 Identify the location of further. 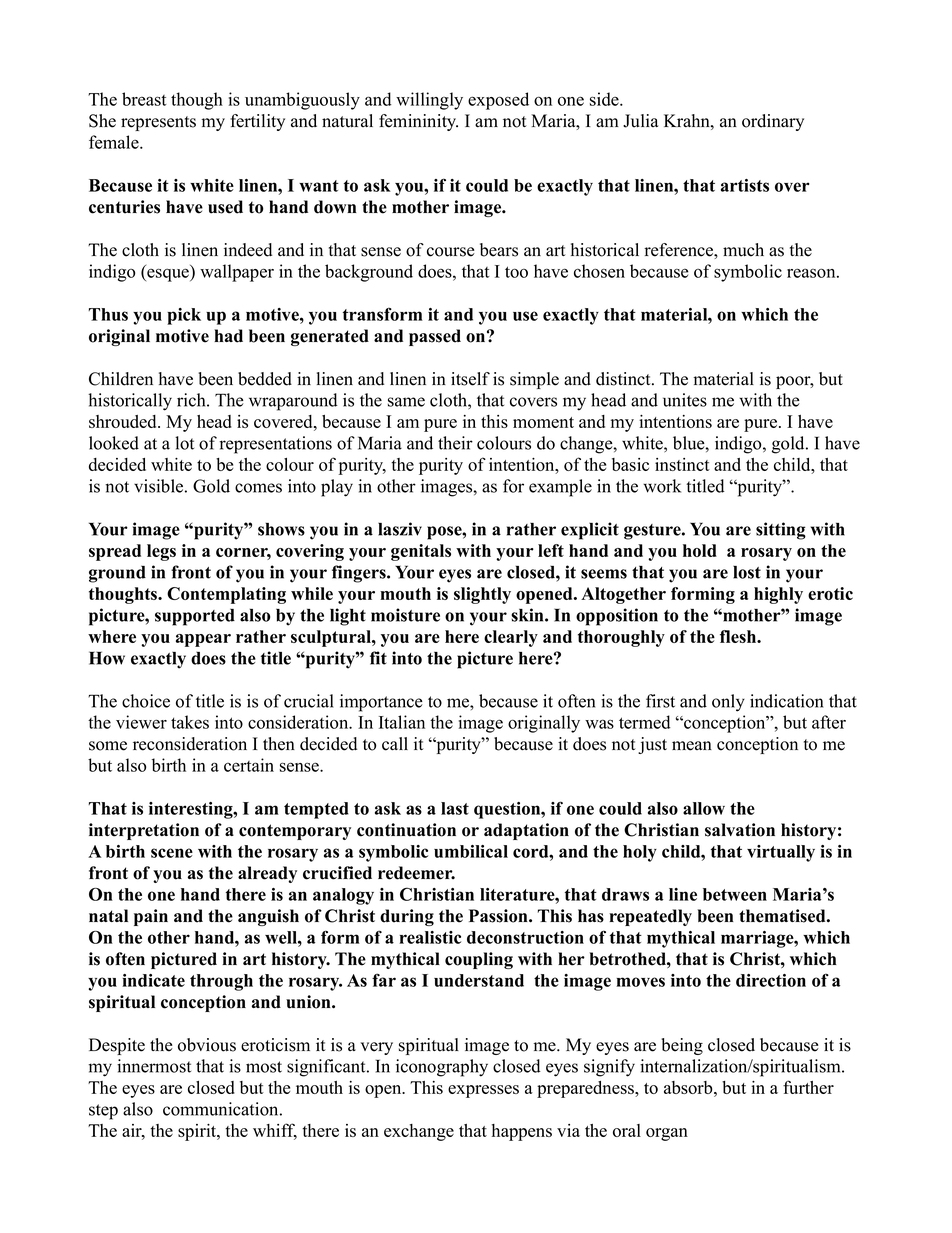
(808, 1087).
